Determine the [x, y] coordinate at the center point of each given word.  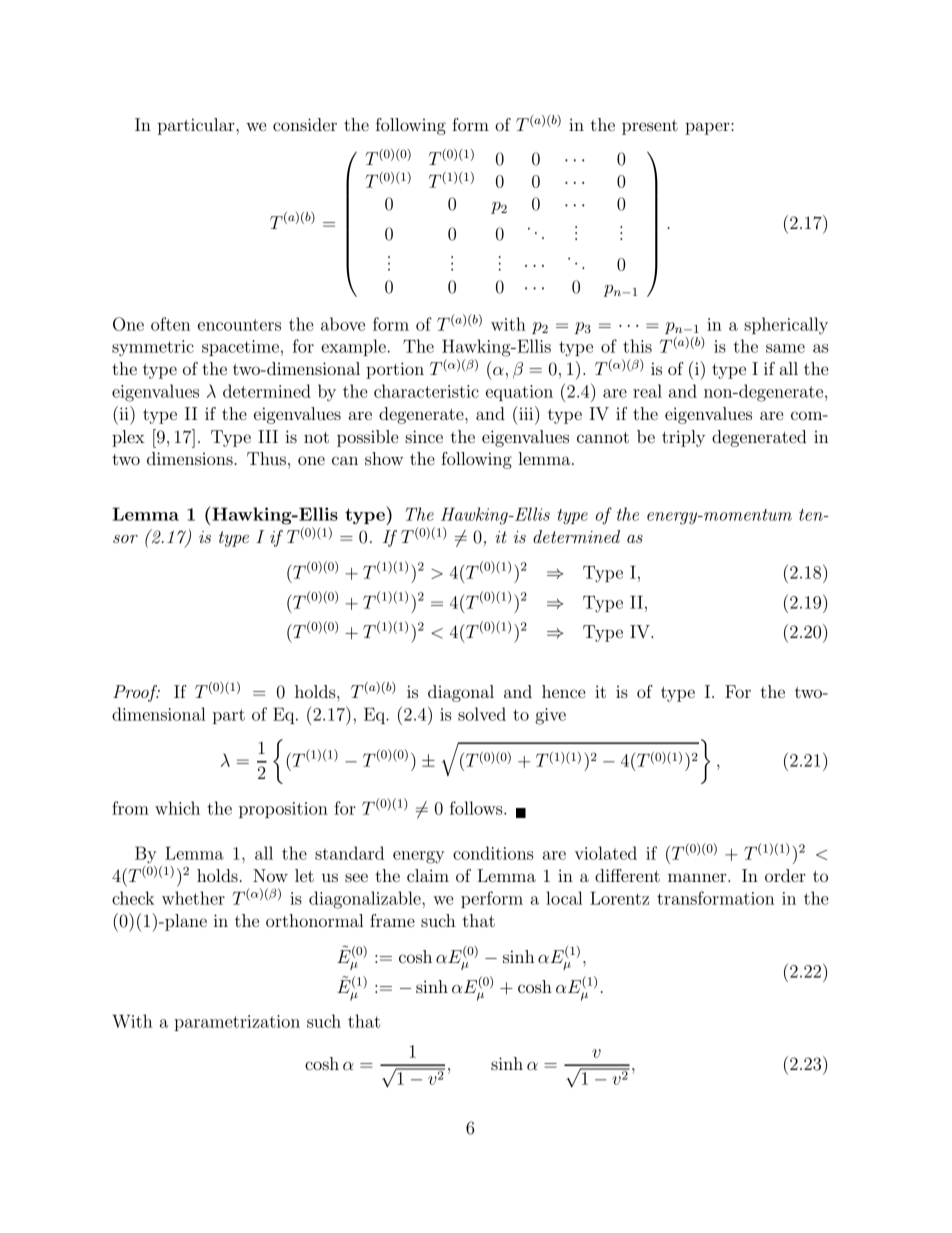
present [650, 127]
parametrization [237, 1023]
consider [305, 124]
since [424, 436]
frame [392, 920]
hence [563, 691]
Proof [136, 693]
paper [708, 128]
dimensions [191, 458]
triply [683, 438]
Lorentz [619, 898]
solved [482, 714]
